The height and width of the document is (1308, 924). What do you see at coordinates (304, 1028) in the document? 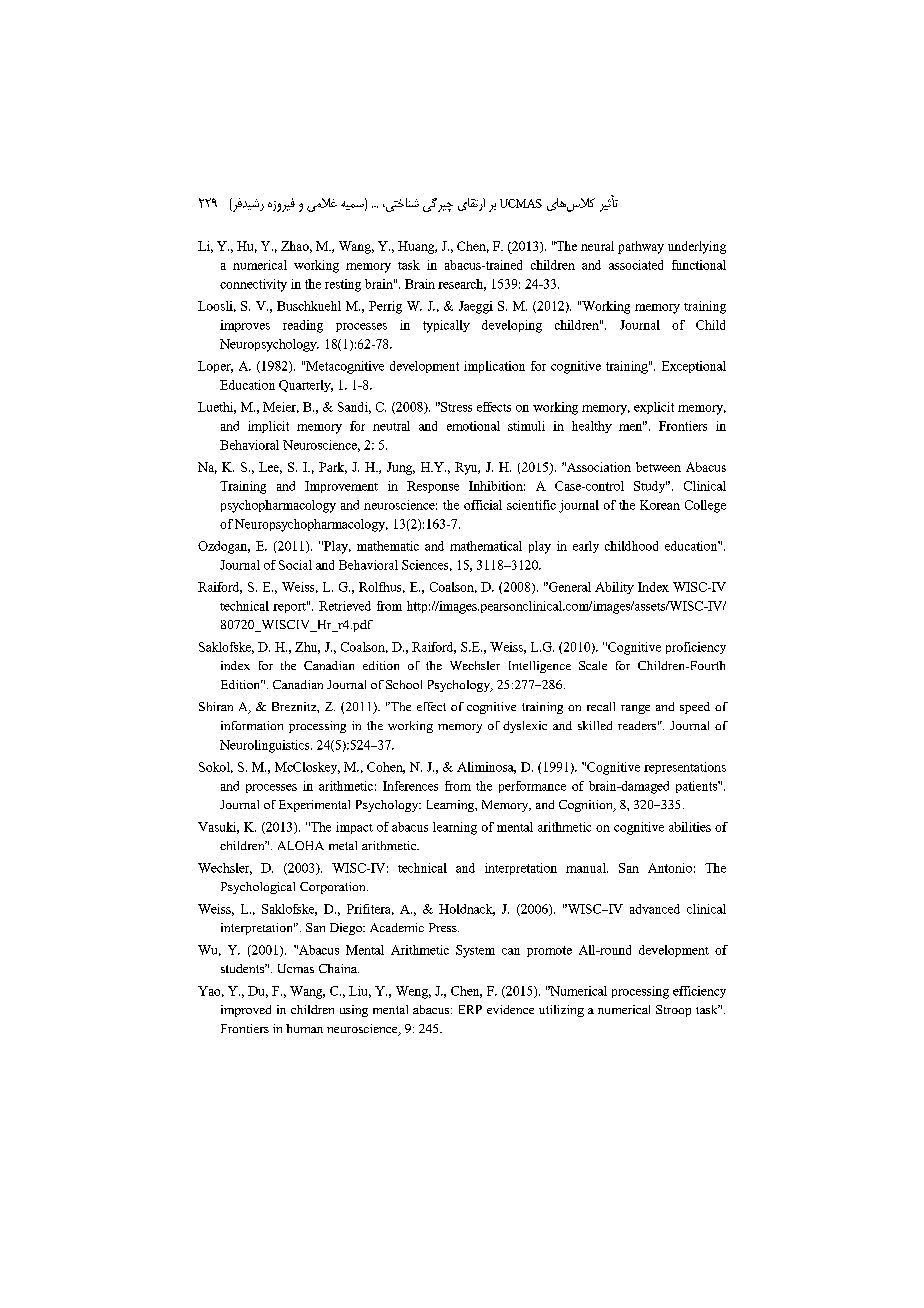
I see `human` at bounding box center [304, 1028].
